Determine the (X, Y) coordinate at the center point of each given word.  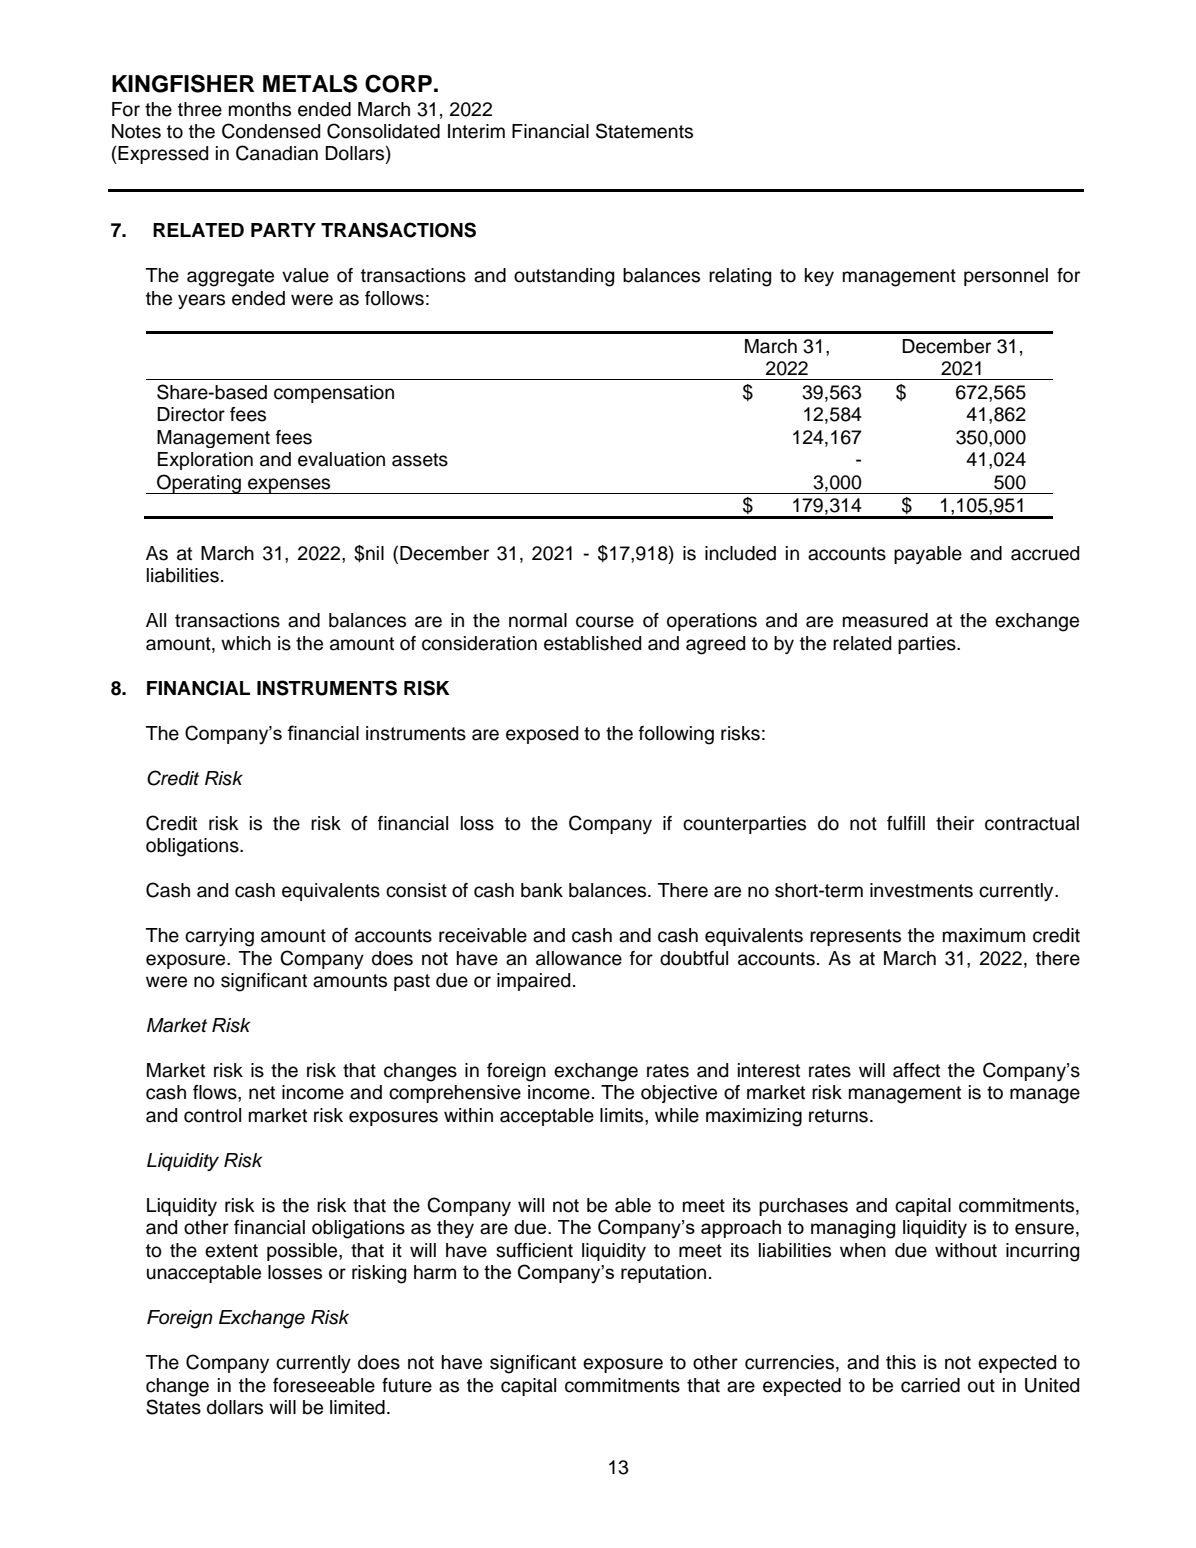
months (260, 109)
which (246, 643)
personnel (1006, 277)
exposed (542, 735)
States (173, 1407)
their (955, 823)
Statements (644, 131)
